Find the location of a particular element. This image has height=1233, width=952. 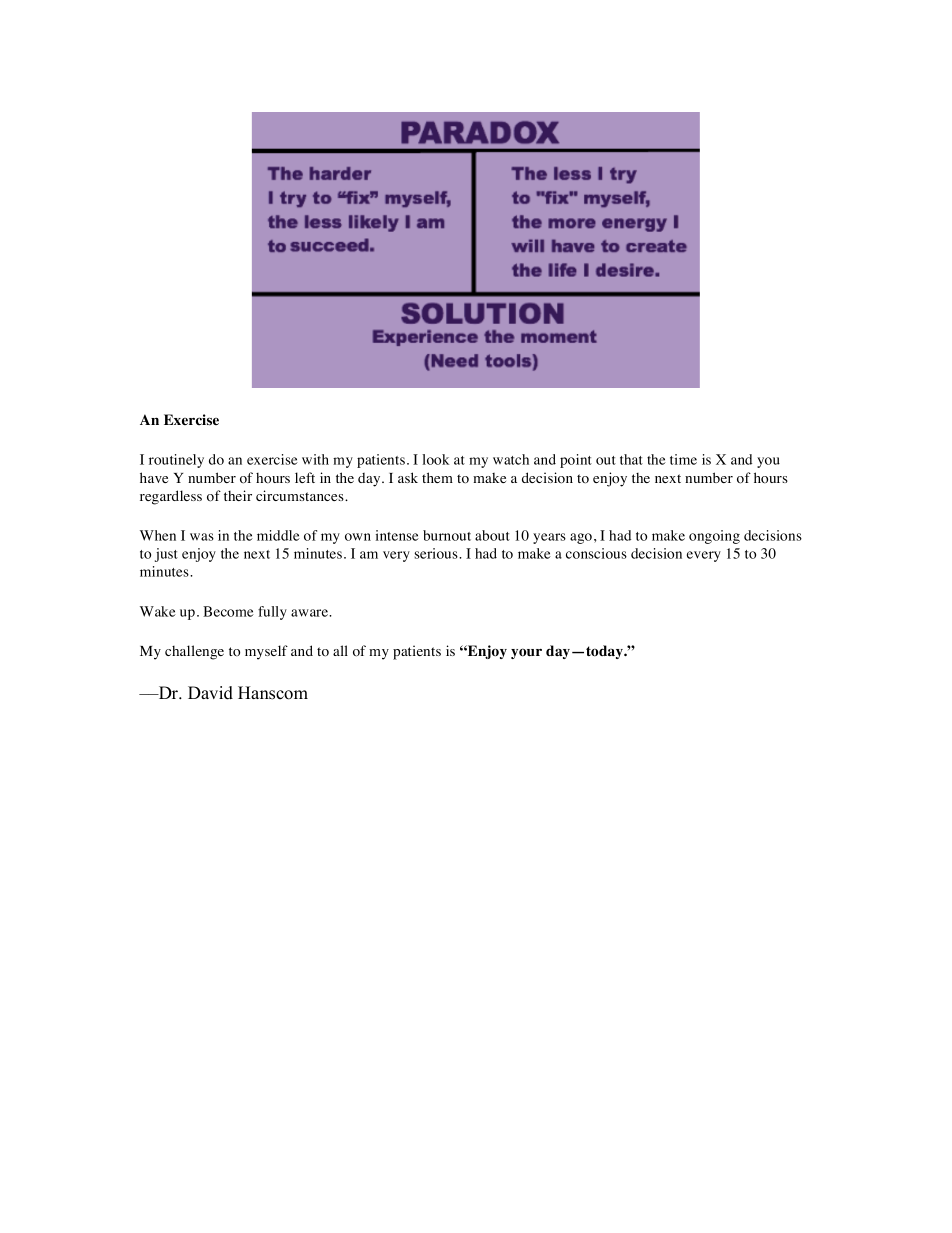

myself is located at coordinates (266, 652).
